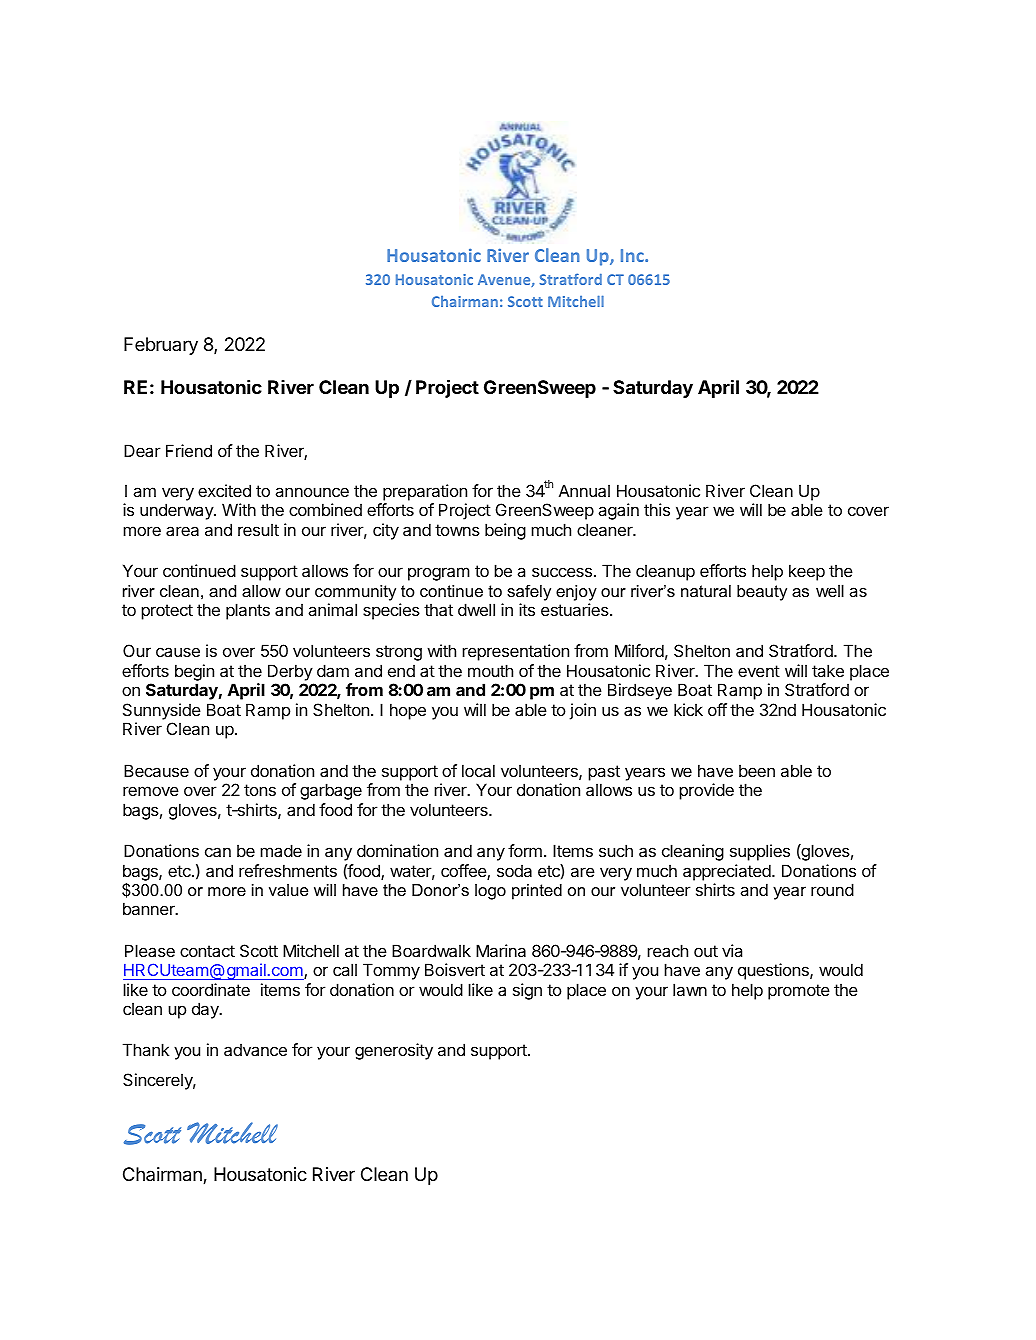 The height and width of the screenshot is (1340, 1036). I want to click on February, so click(161, 346).
